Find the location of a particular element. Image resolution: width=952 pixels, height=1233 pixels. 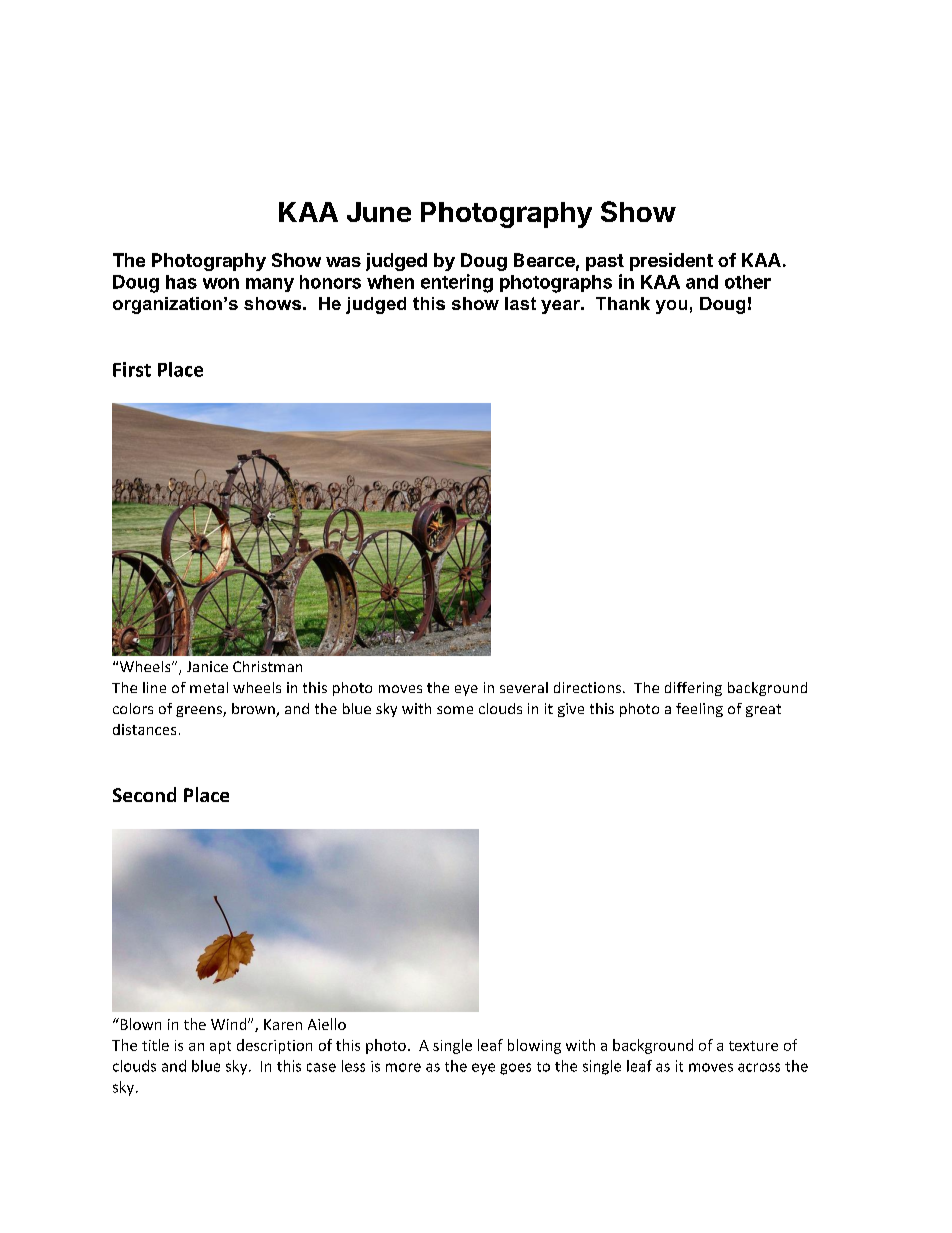

some is located at coordinates (455, 710).
